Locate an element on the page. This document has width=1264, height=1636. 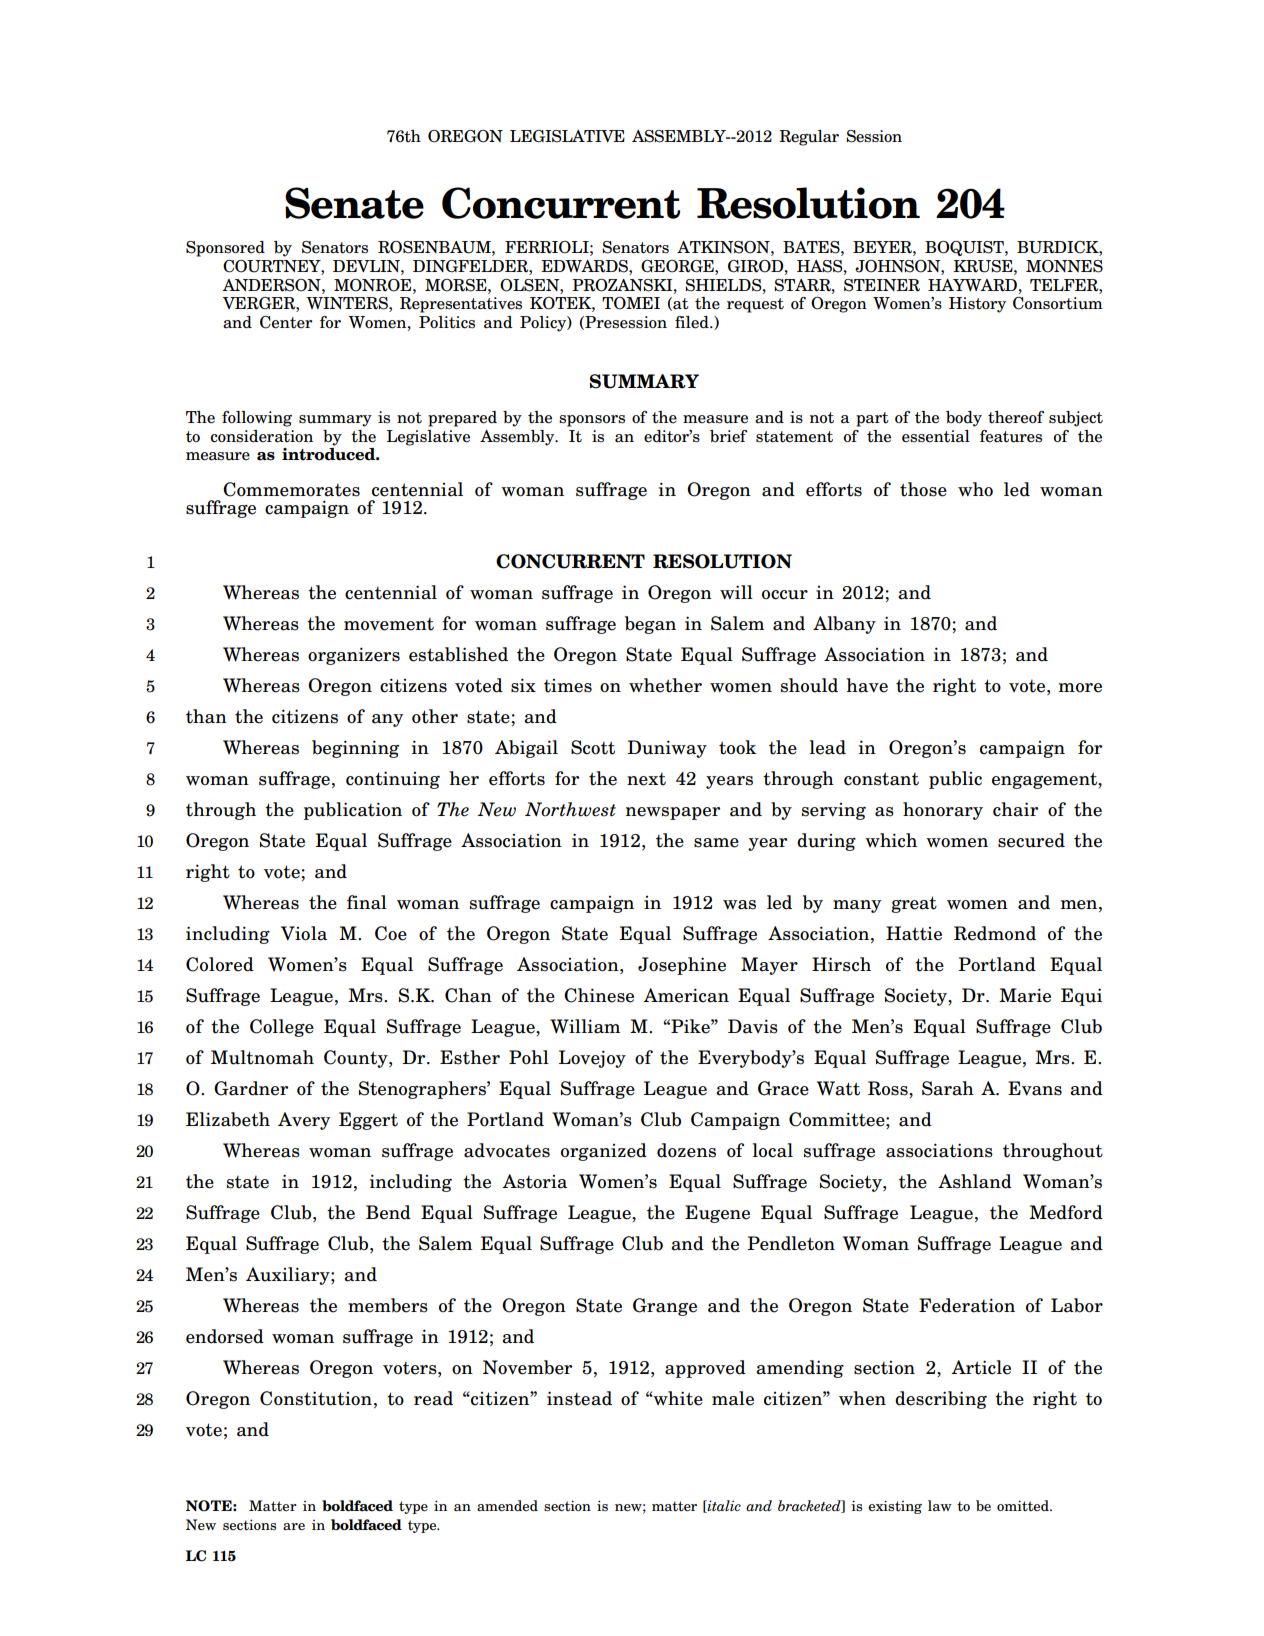
HAYWARD is located at coordinates (972, 285).
